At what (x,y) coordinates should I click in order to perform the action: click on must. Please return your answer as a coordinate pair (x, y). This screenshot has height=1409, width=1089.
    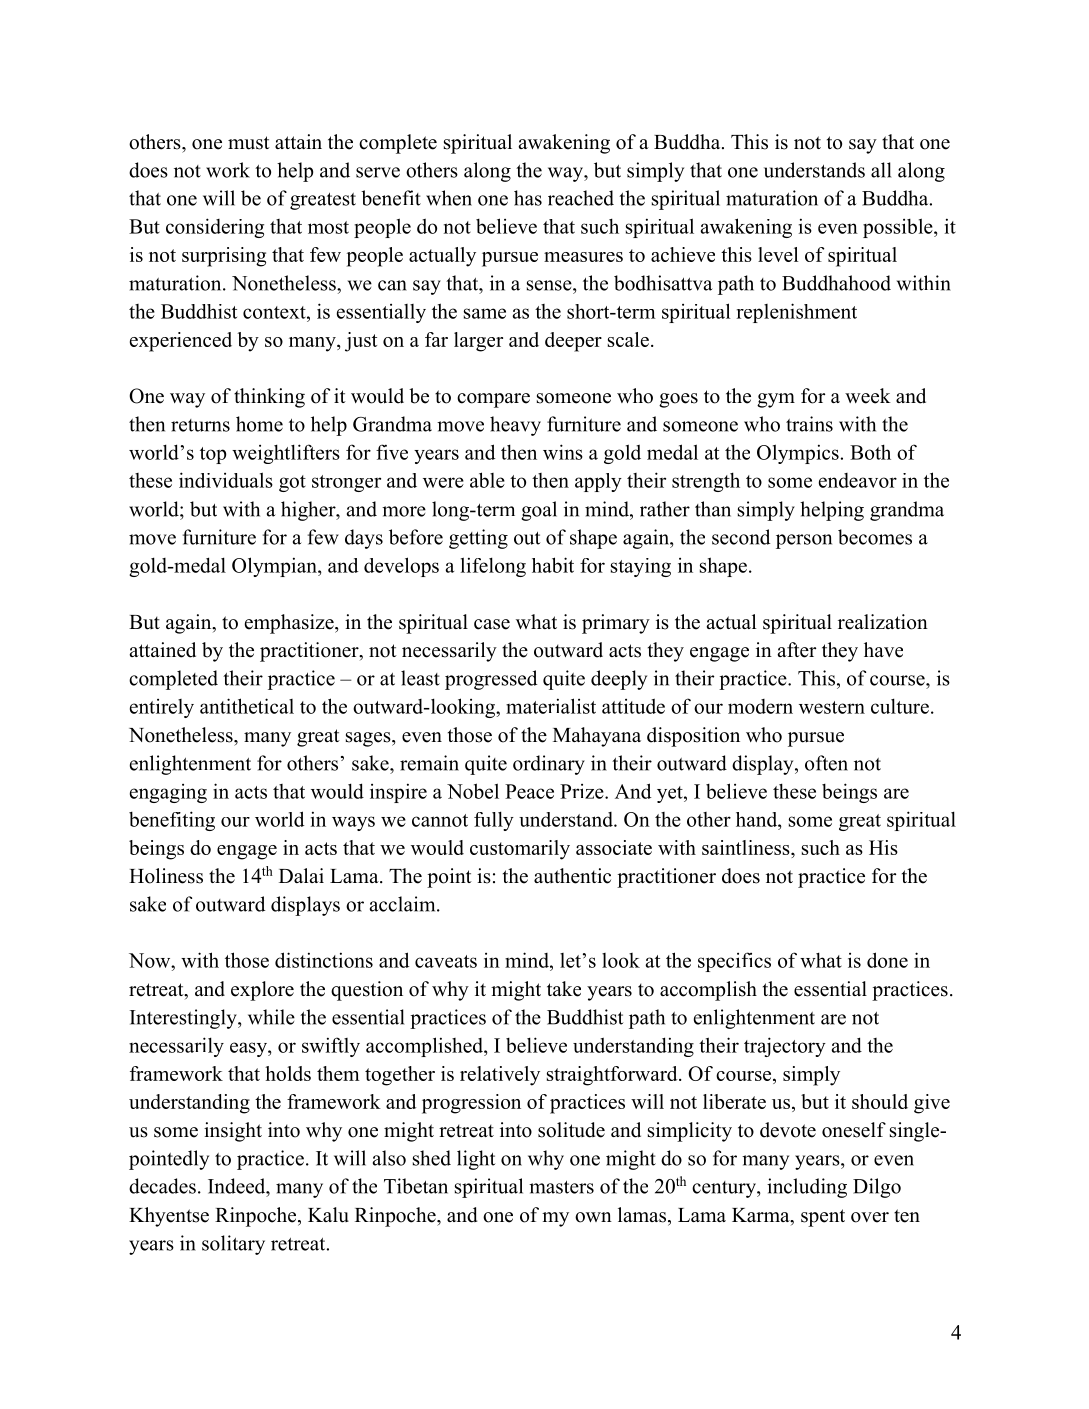
    Looking at the image, I should click on (249, 143).
